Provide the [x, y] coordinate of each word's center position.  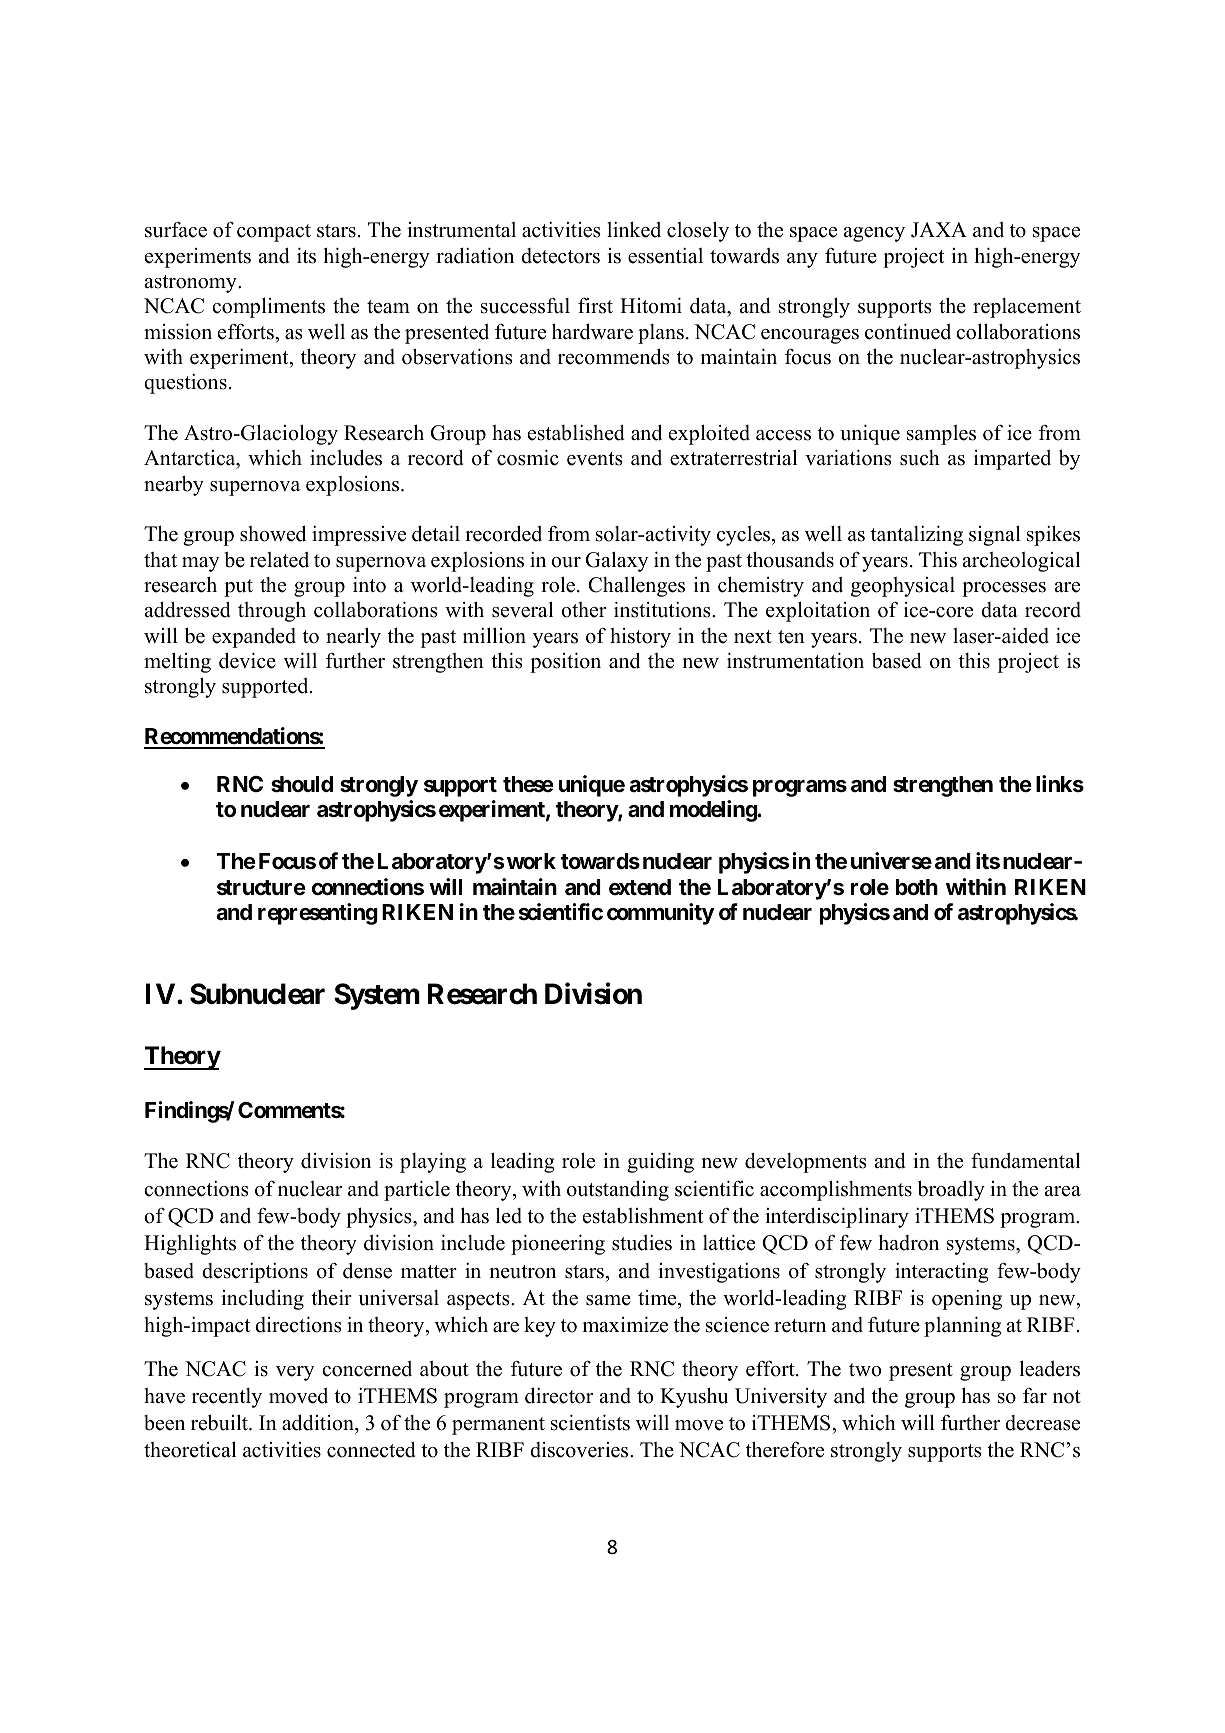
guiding [660, 1162]
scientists [590, 1422]
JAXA [939, 230]
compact [274, 233]
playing [433, 1162]
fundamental [1025, 1160]
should [302, 784]
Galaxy [617, 561]
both [917, 887]
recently [227, 1398]
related [279, 560]
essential [665, 255]
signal [995, 535]
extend [640, 887]
